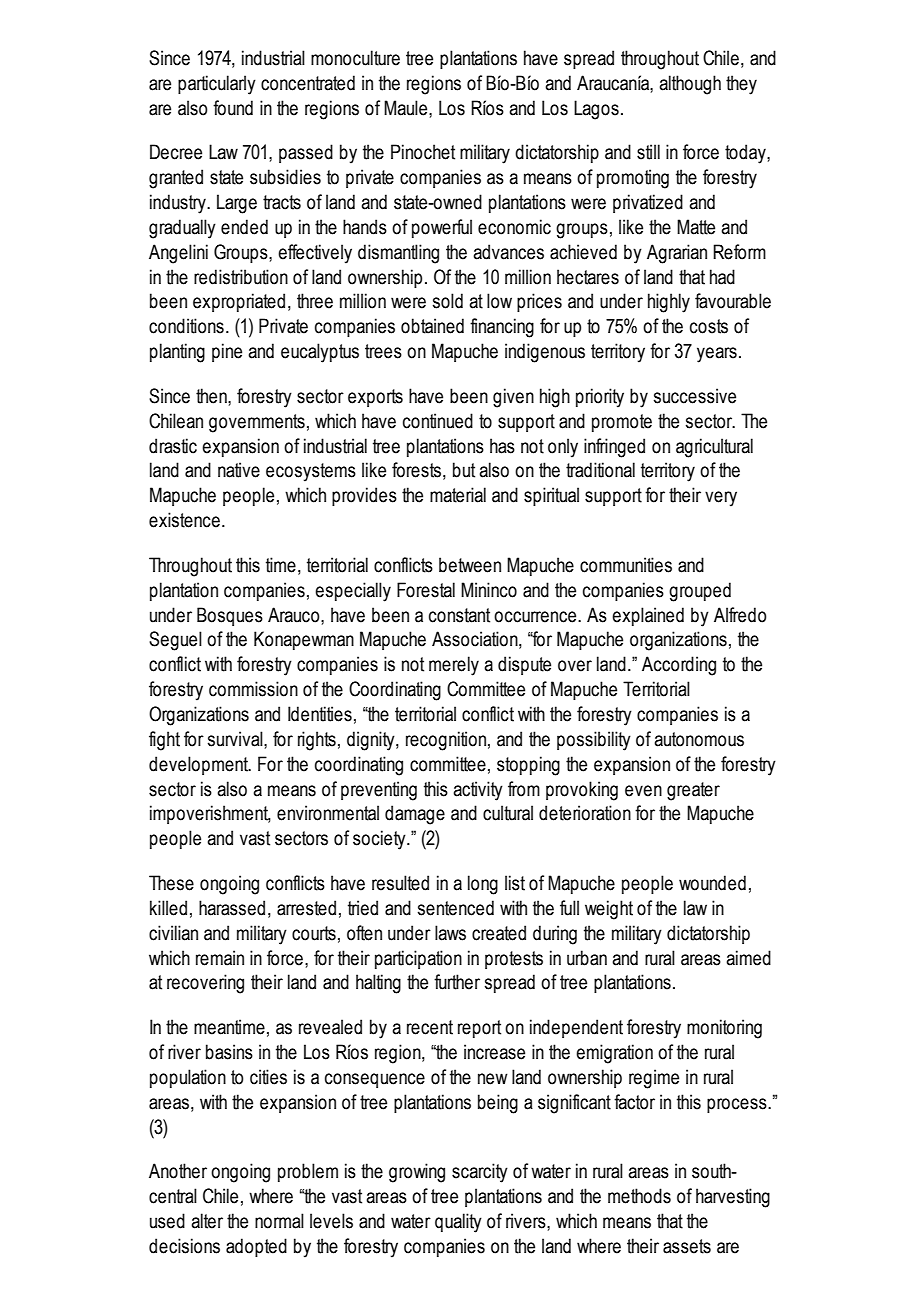  I want to click on alter, so click(207, 1221).
